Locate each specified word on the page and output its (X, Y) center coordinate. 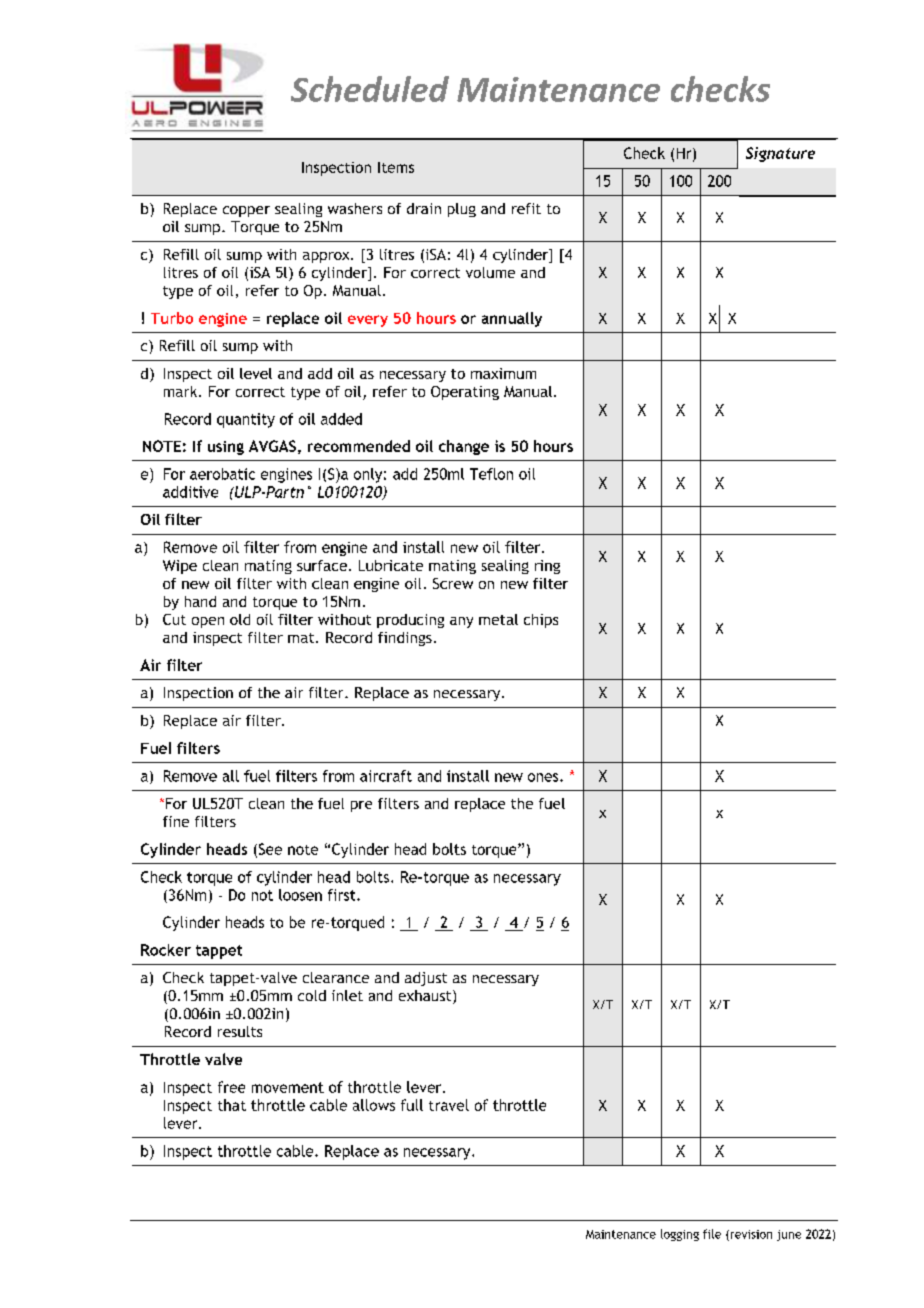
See (269, 850)
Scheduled (370, 89)
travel (449, 1105)
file (712, 1234)
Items (396, 167)
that (232, 1105)
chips (541, 621)
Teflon (491, 474)
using (226, 448)
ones (544, 777)
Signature (780, 154)
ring (547, 567)
